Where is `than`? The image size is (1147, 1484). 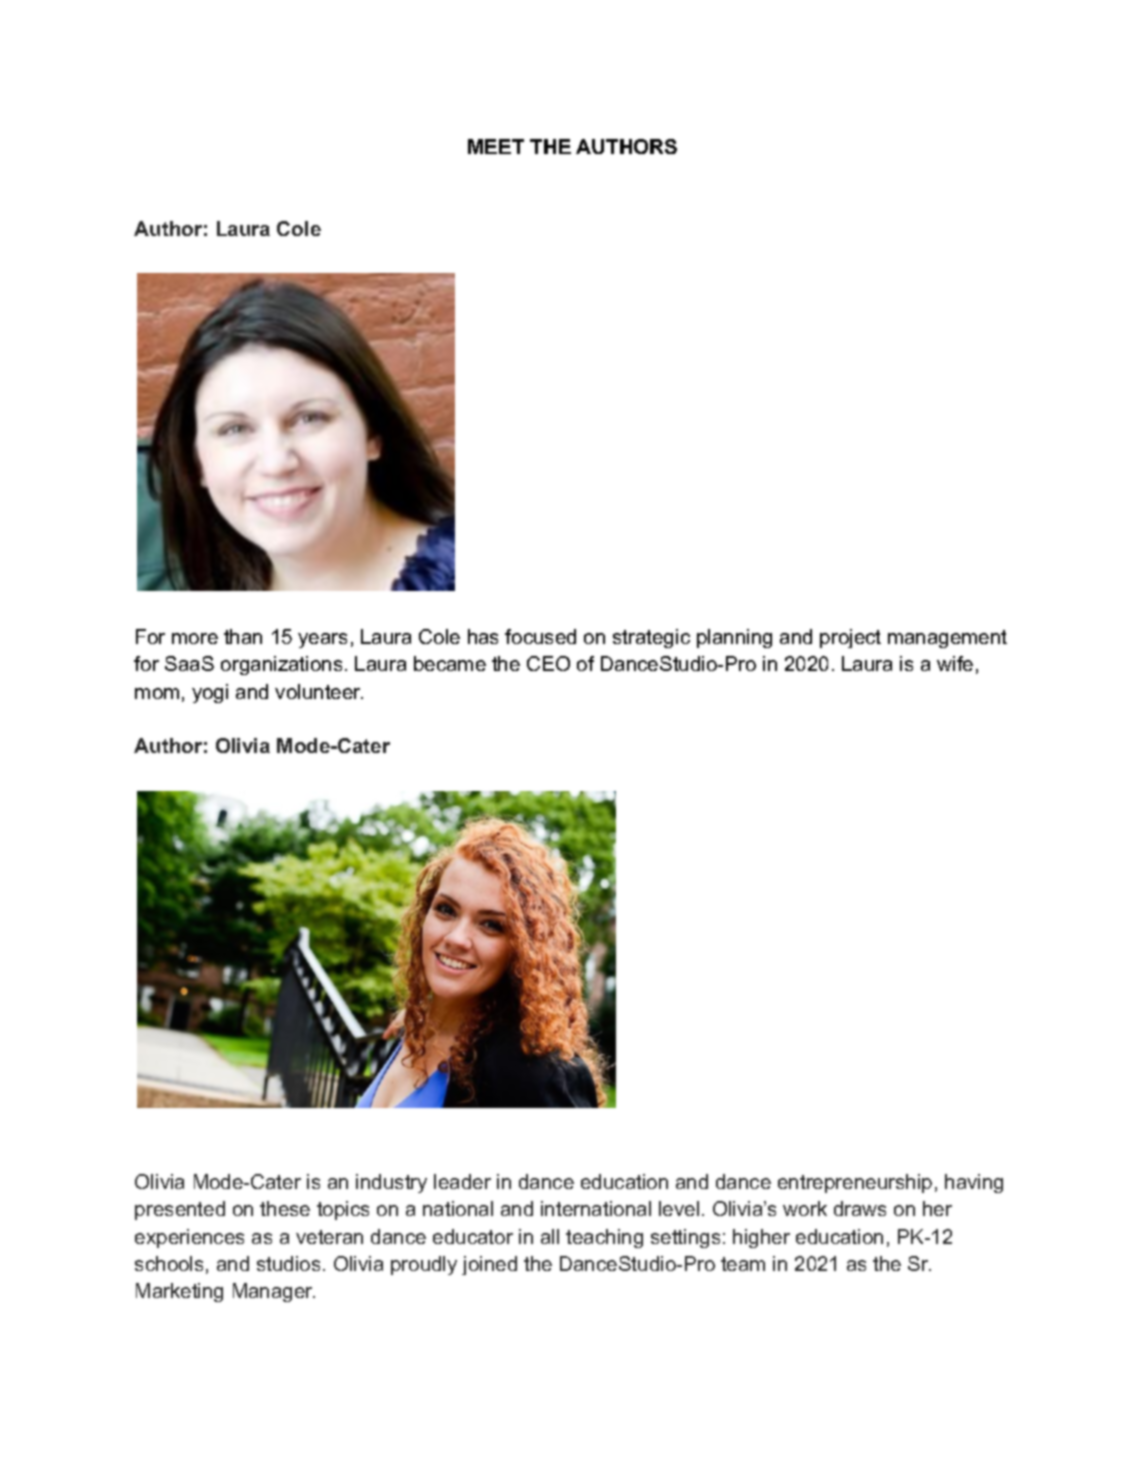
than is located at coordinates (243, 636).
